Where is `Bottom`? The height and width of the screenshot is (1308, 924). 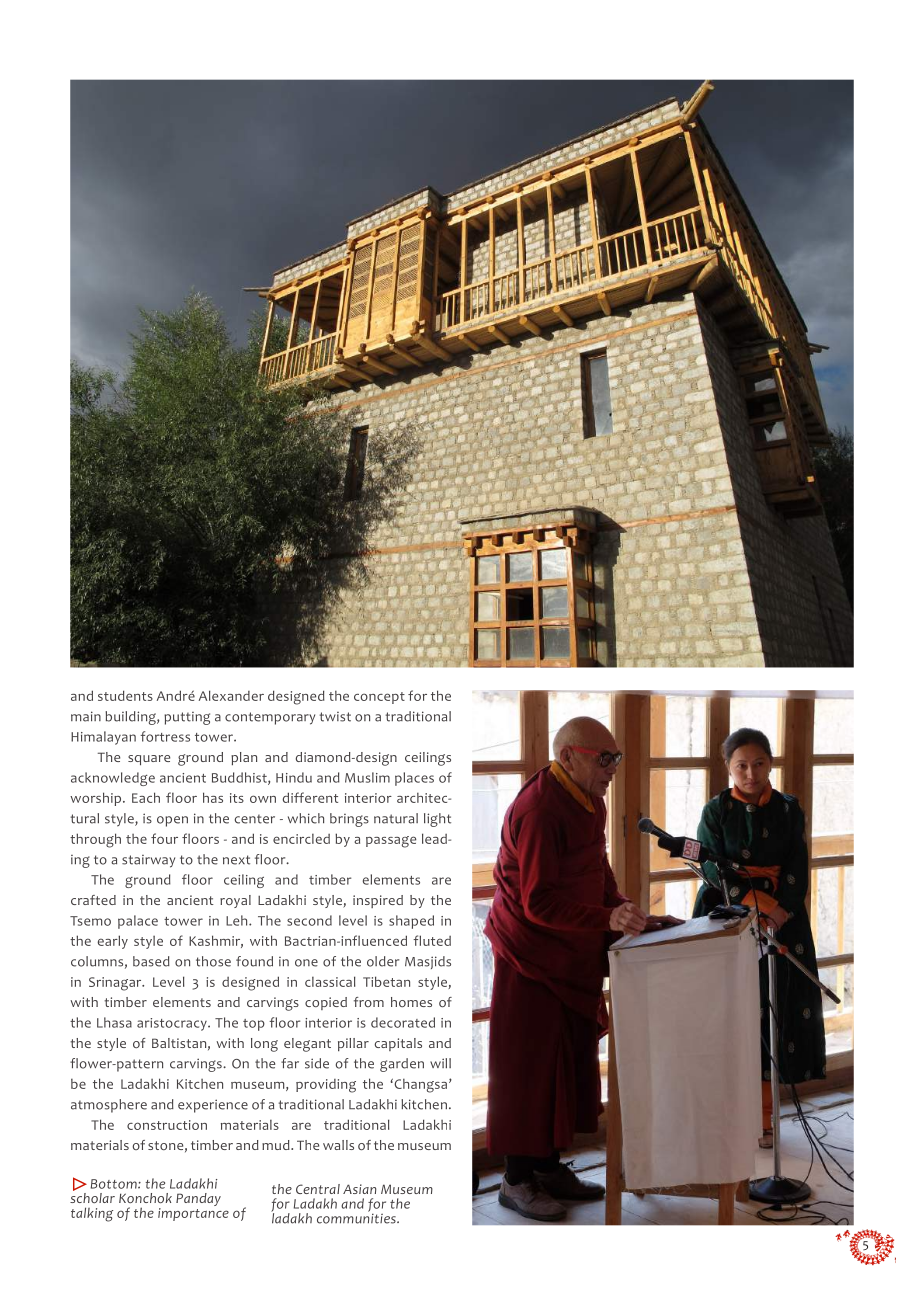
Bottom is located at coordinates (115, 1184).
